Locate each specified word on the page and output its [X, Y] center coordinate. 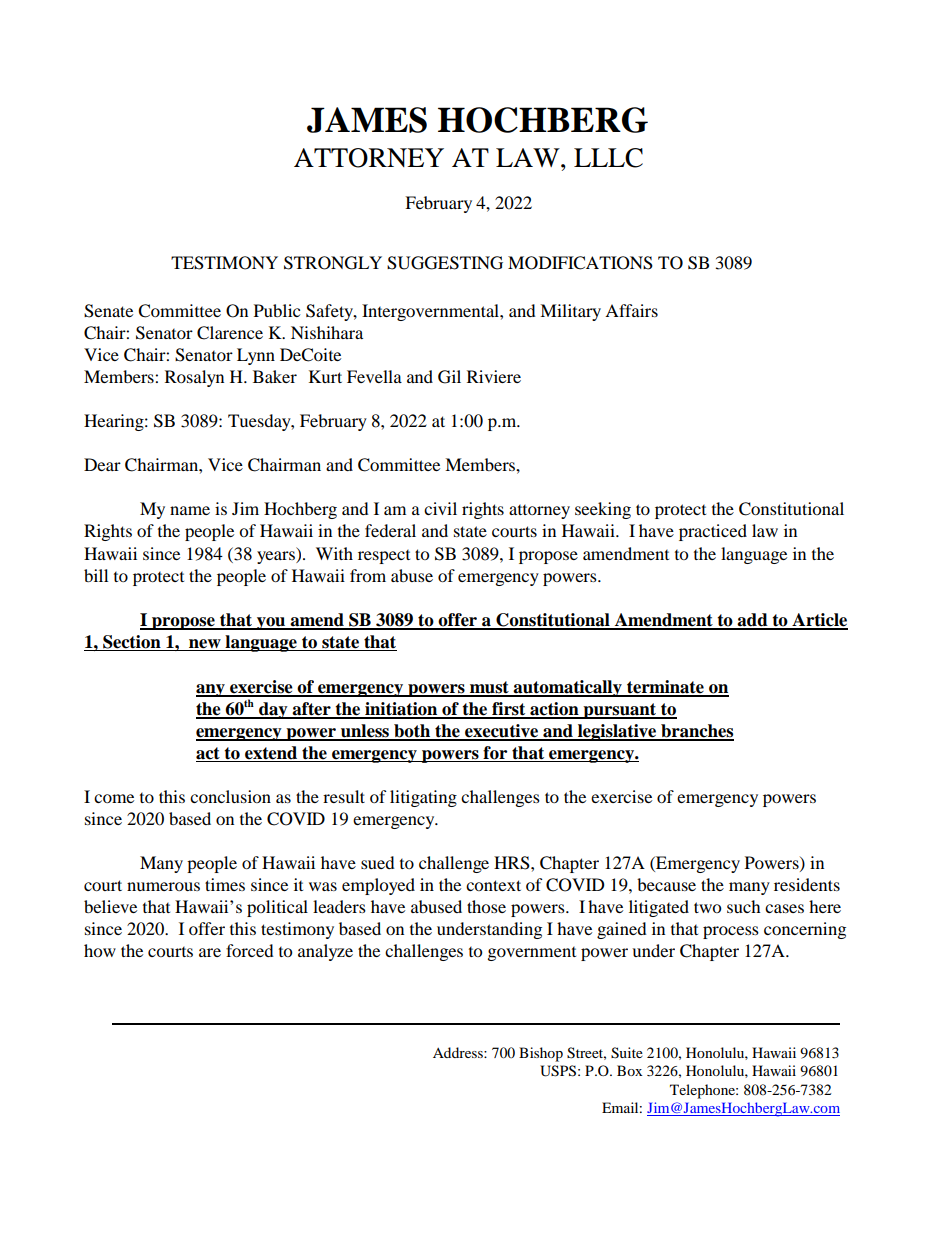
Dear [102, 464]
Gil [449, 377]
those [486, 906]
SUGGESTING [445, 263]
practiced [713, 532]
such [744, 906]
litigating [423, 798]
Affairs [631, 310]
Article [819, 621]
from [368, 575]
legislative [617, 732]
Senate [108, 311]
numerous [163, 886]
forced [250, 950]
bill [96, 575]
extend [271, 753]
